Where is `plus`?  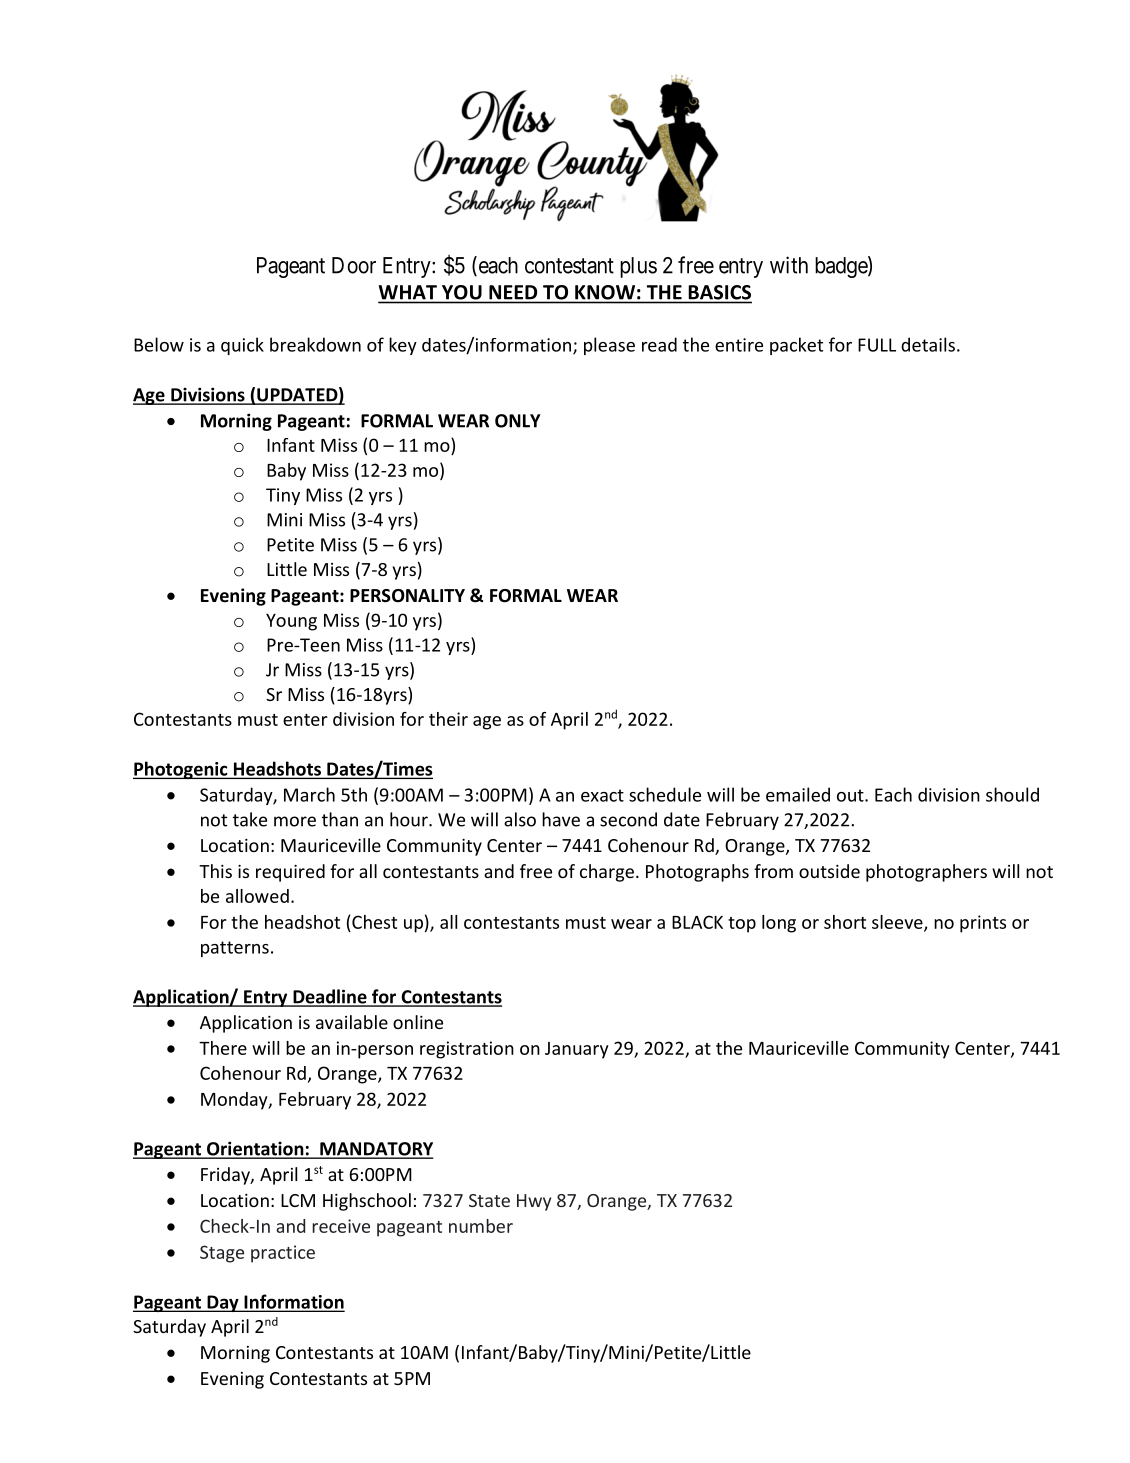
plus is located at coordinates (638, 267).
